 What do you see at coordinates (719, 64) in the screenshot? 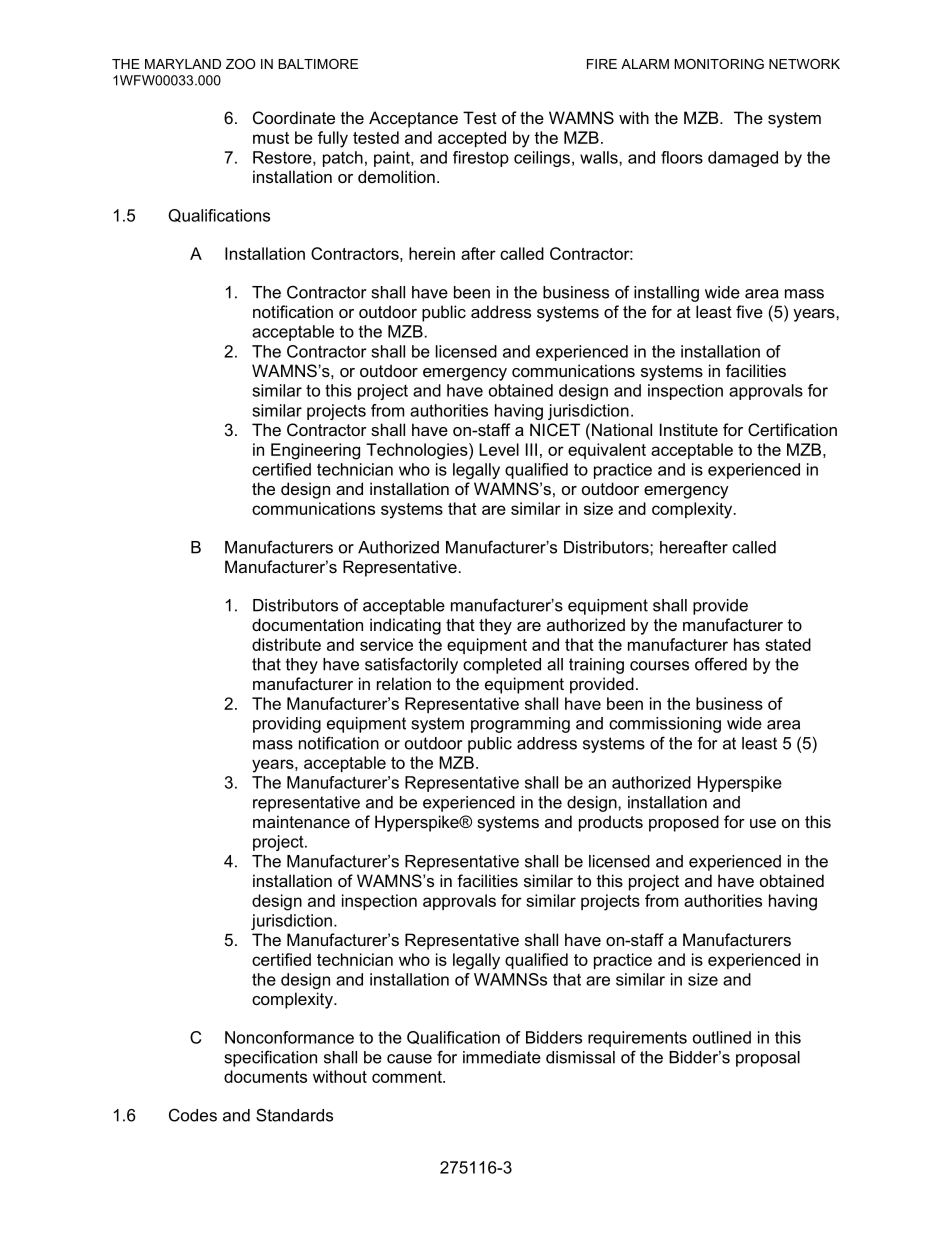
I see `MONITORING` at bounding box center [719, 64].
